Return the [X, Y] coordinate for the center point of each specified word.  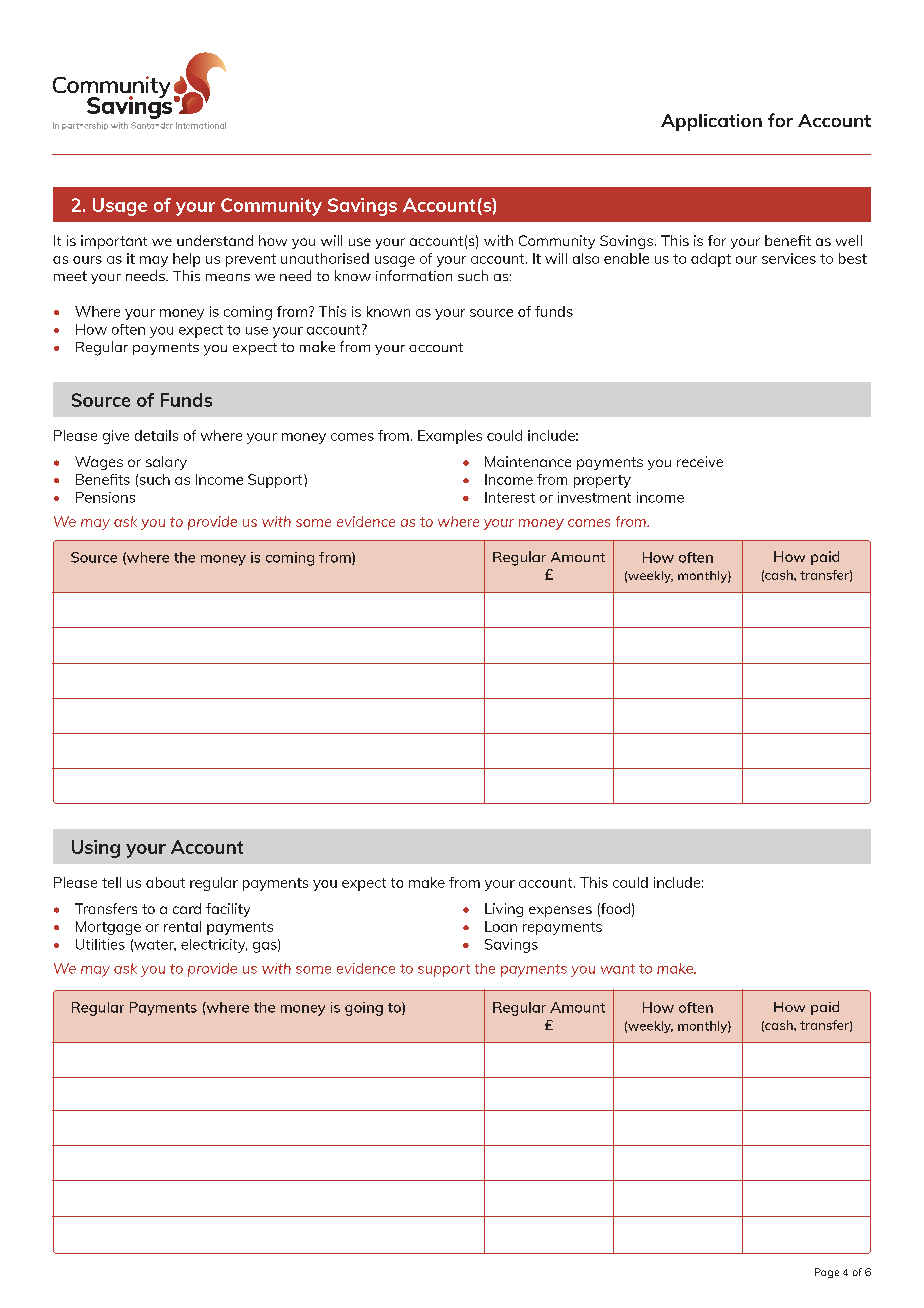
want [618, 969]
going [364, 1009]
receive [700, 461]
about [165, 882]
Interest [510, 497]
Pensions [105, 497]
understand [215, 240]
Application [711, 122]
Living [504, 910]
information [414, 275]
